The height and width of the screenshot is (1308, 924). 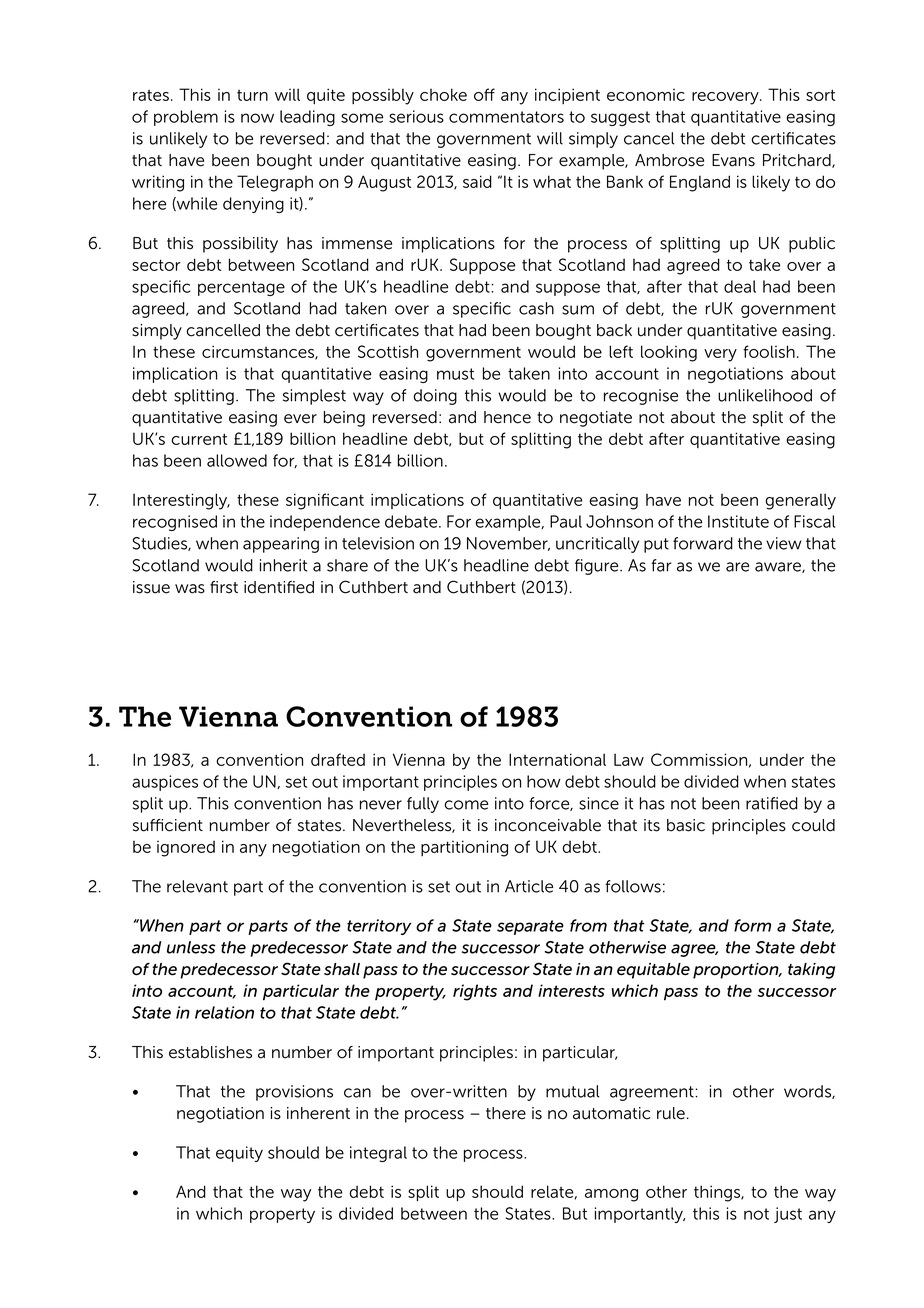 I want to click on Institute, so click(x=738, y=521).
